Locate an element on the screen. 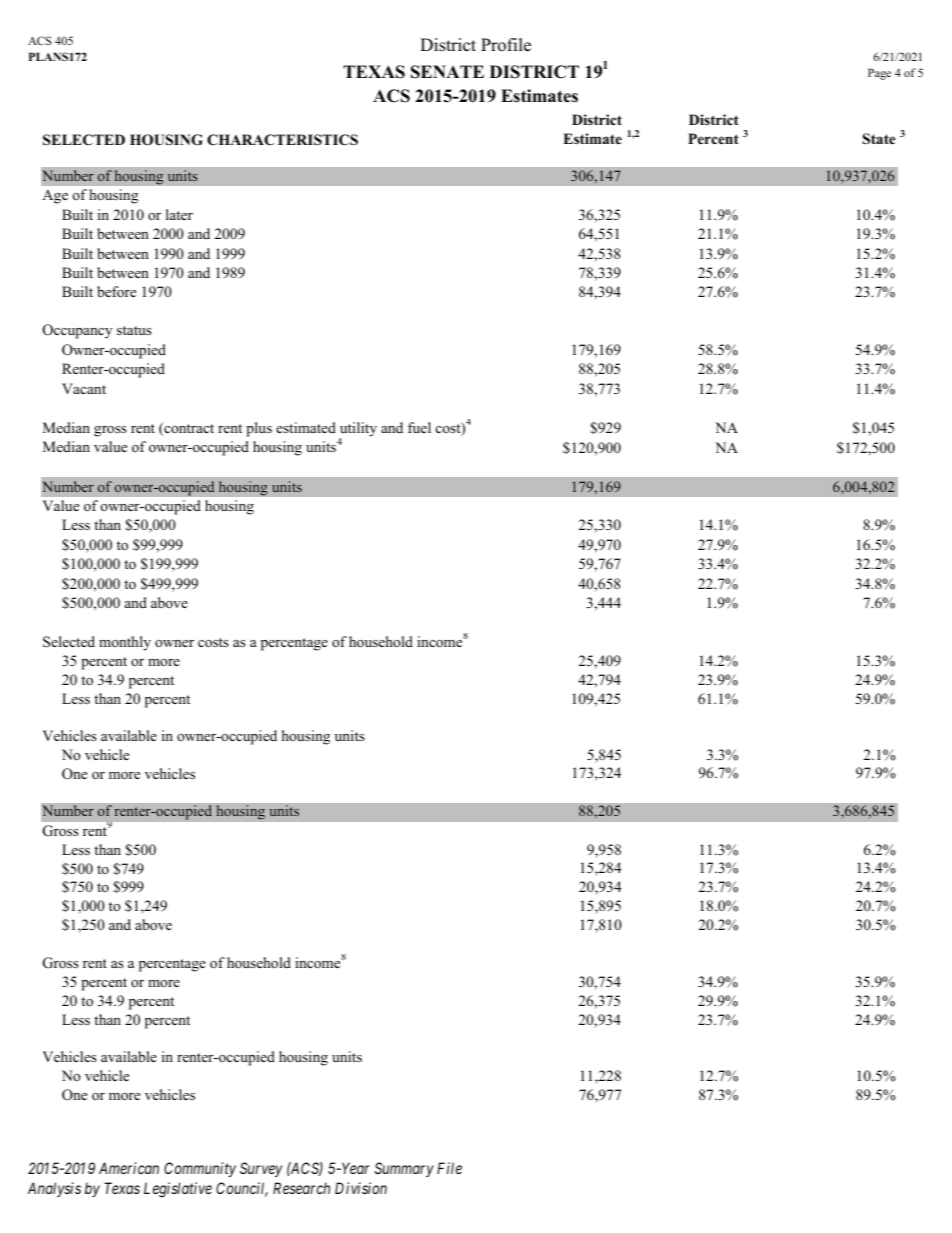 This screenshot has height=1233, width=952. monthly is located at coordinates (125, 643).
